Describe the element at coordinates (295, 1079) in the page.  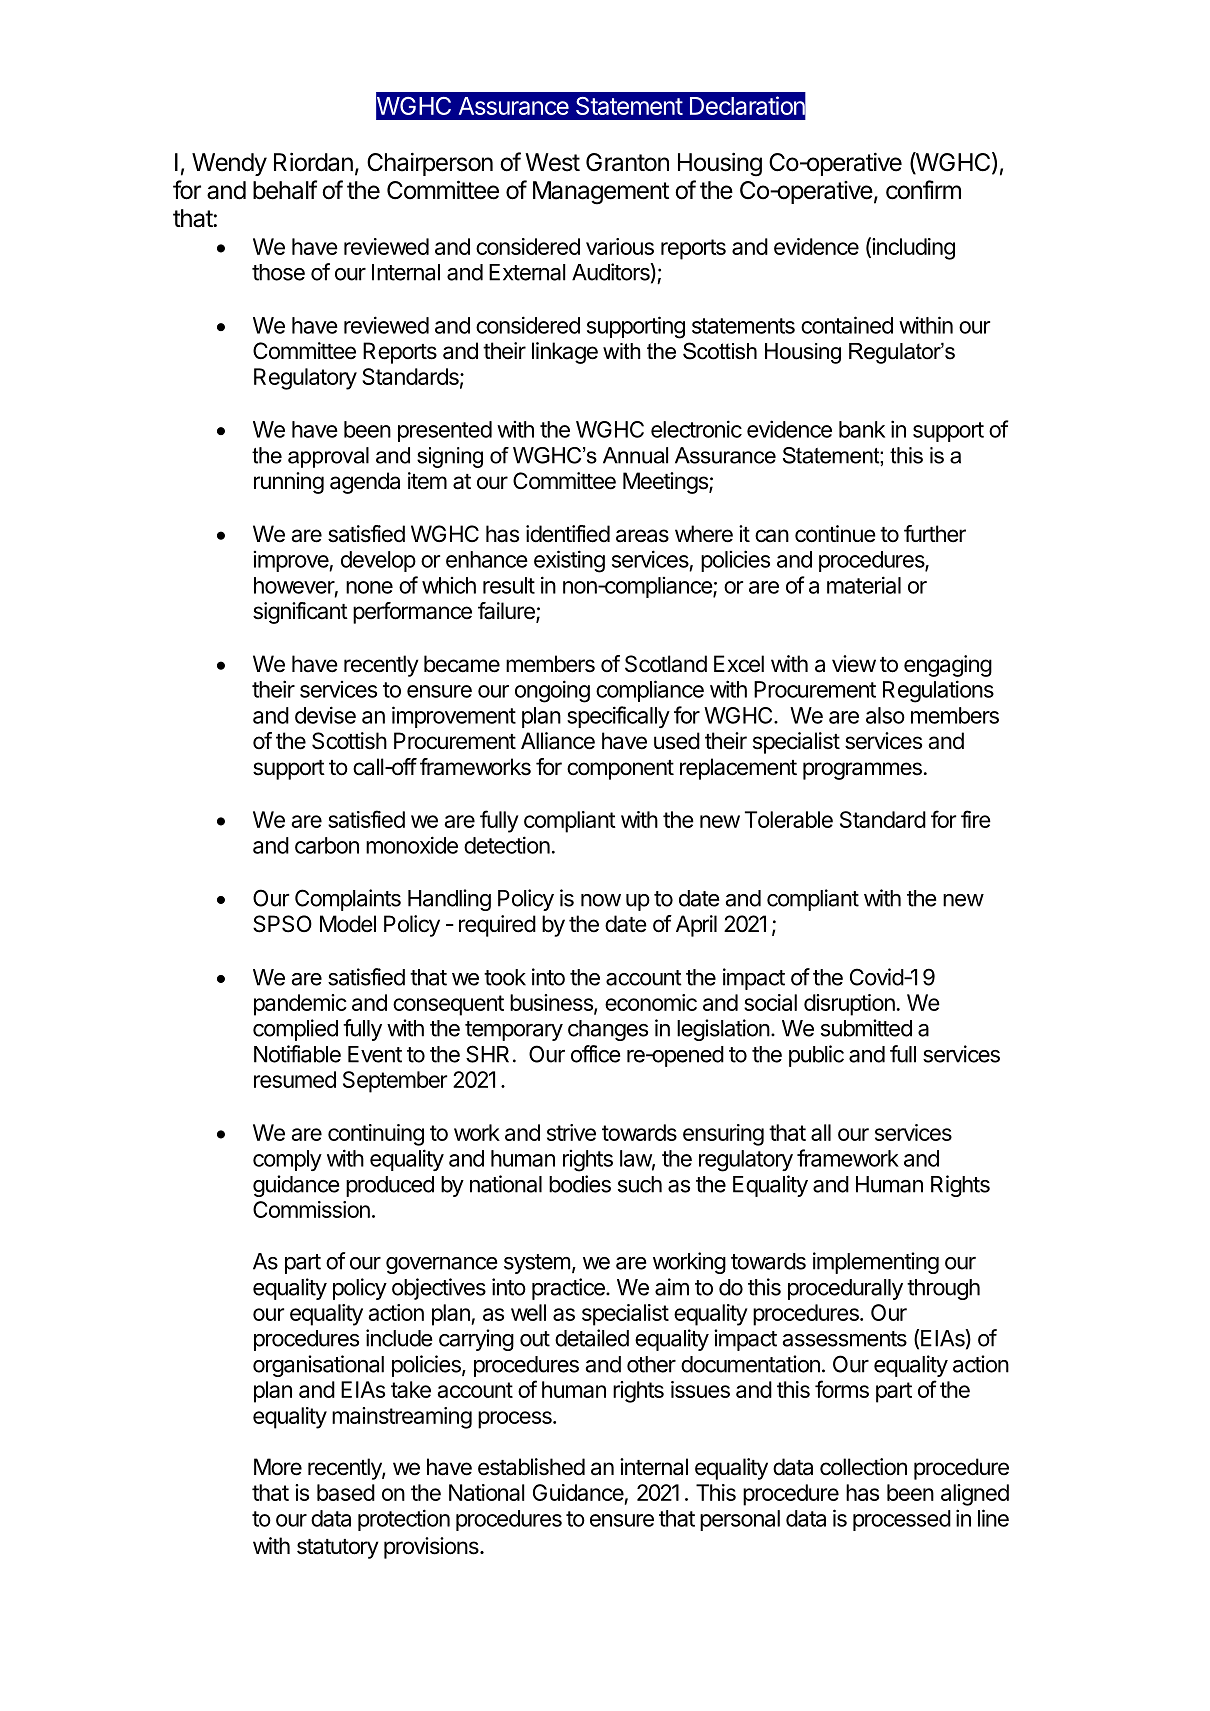
I see `resumed` at that location.
